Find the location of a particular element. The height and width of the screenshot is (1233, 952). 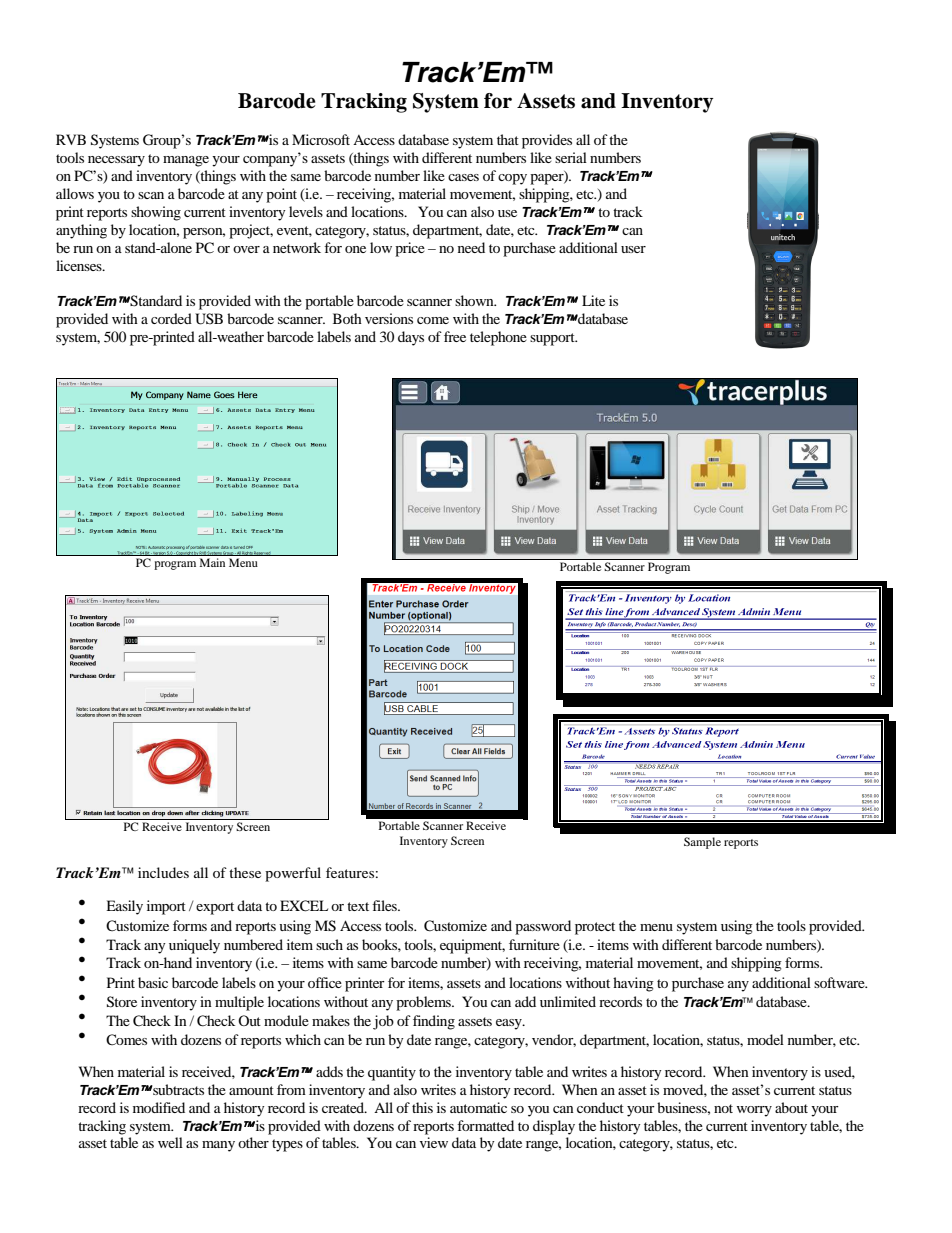

import is located at coordinates (166, 907).
